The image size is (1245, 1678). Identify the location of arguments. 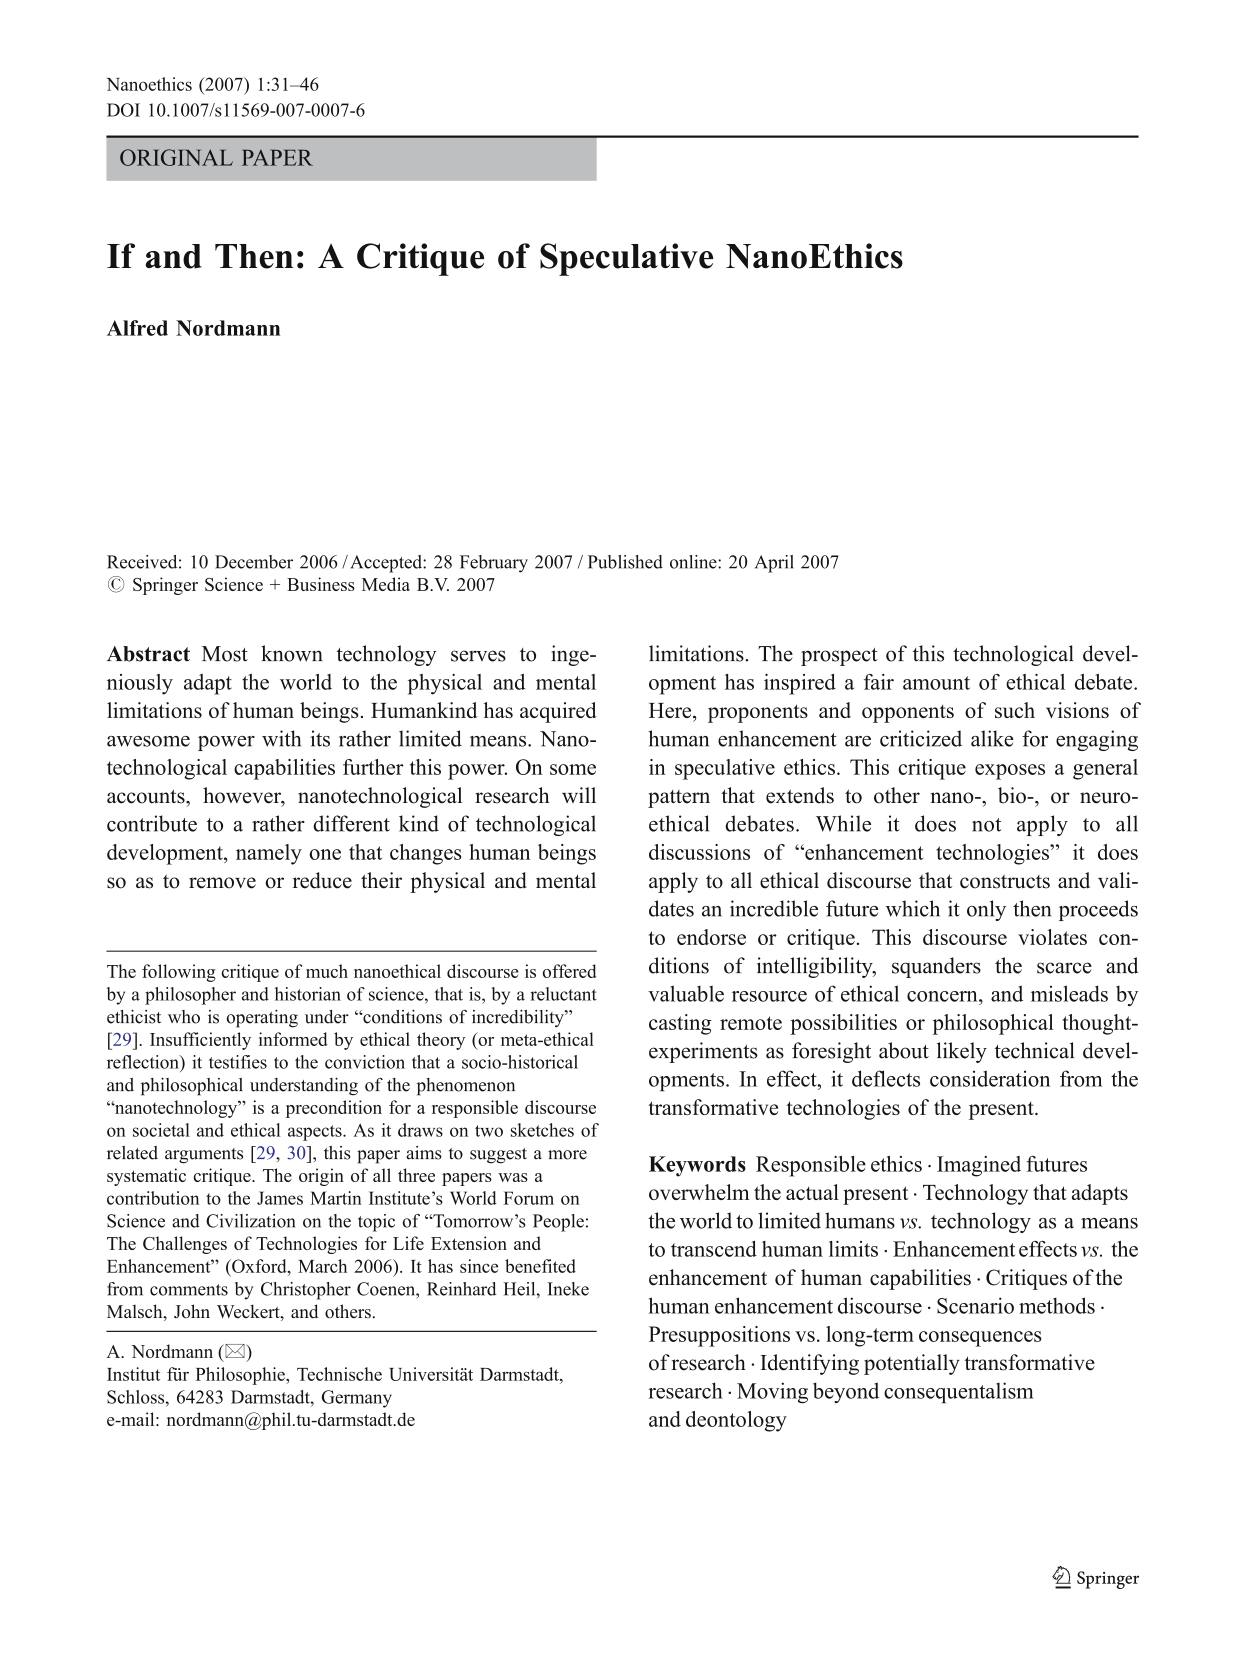
(204, 1156).
